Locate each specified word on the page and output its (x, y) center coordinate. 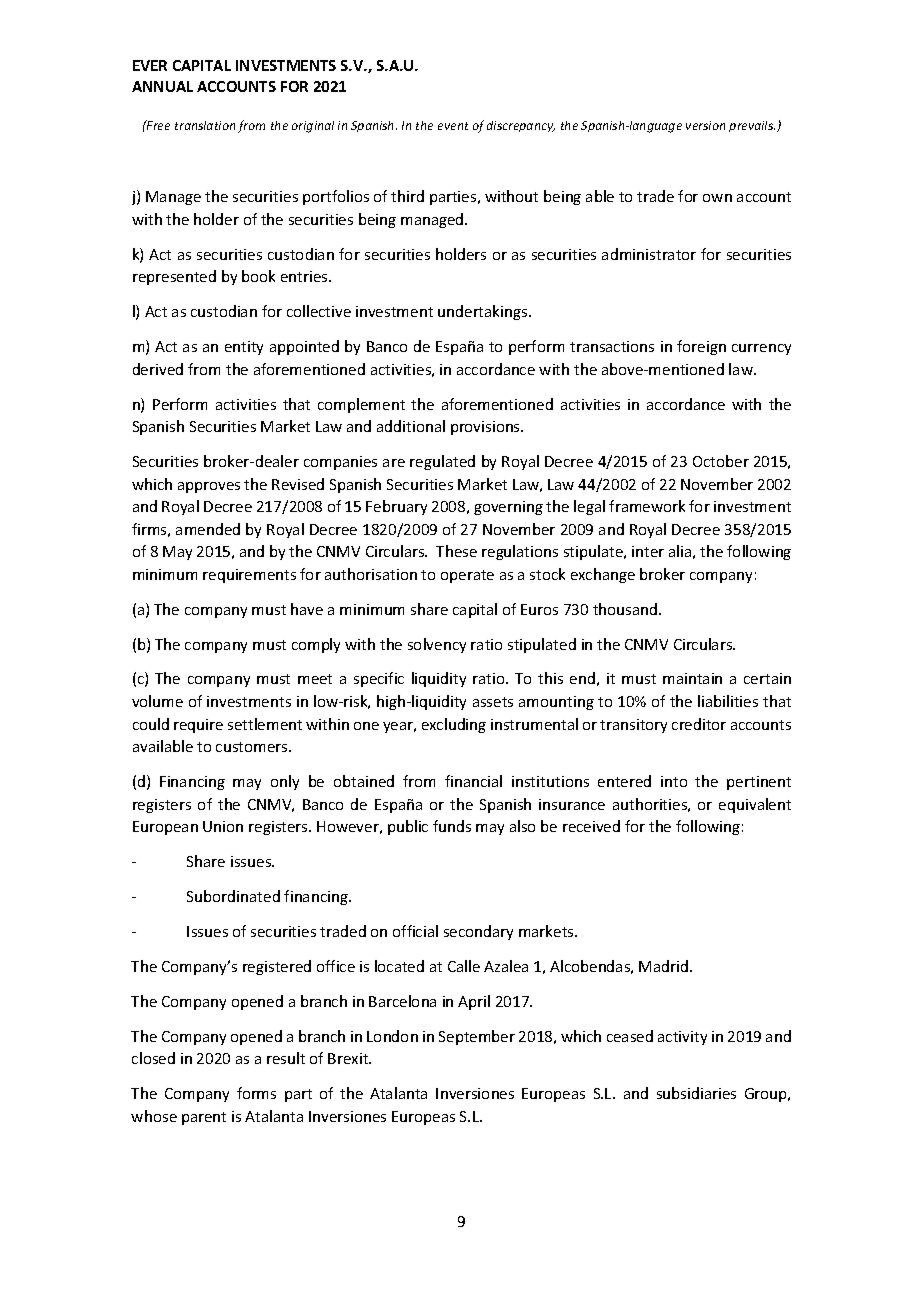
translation (205, 125)
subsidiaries (696, 1093)
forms (256, 1093)
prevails (752, 126)
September (477, 1037)
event (453, 126)
